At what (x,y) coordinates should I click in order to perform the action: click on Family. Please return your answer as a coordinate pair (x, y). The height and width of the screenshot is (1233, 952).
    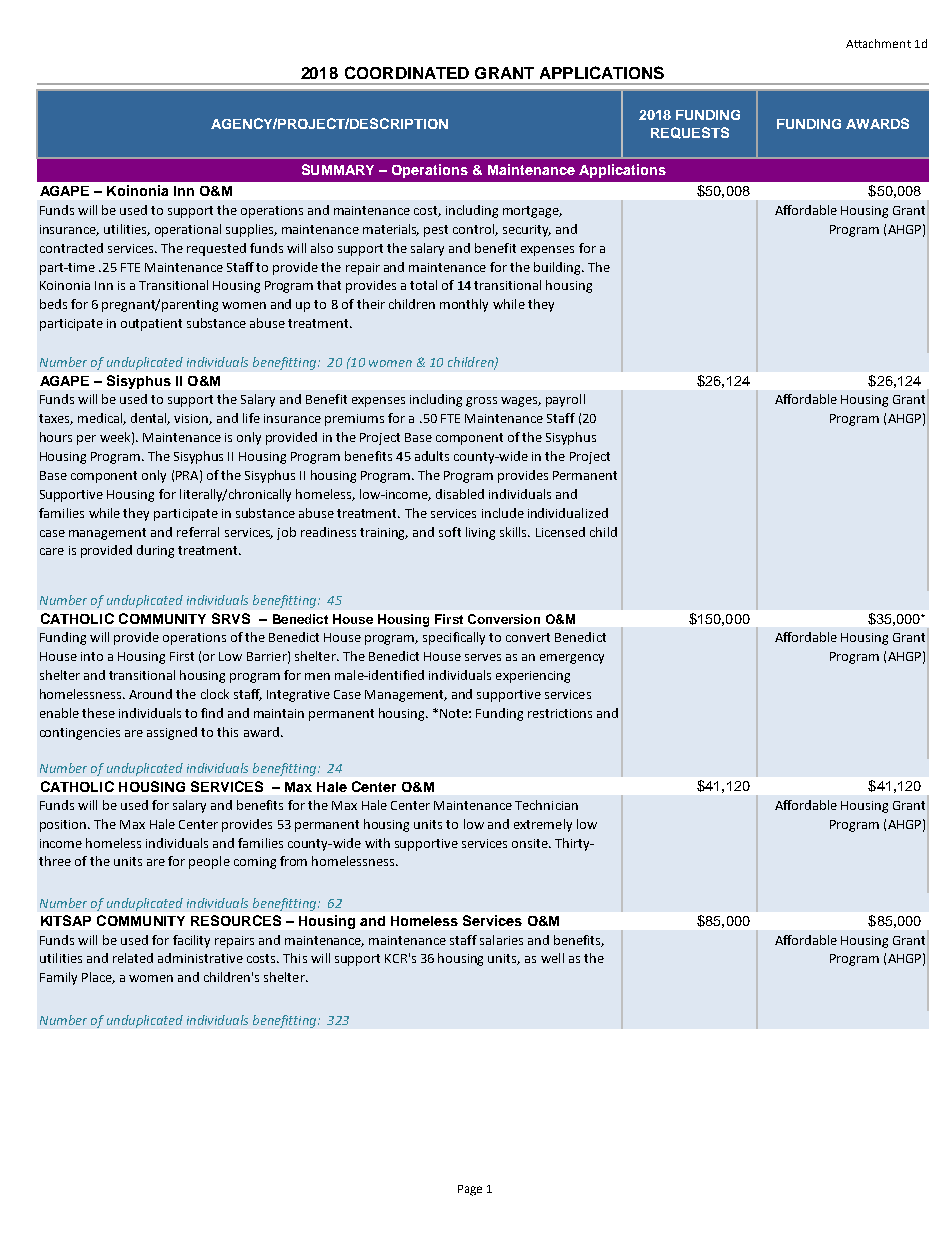
    Looking at the image, I should click on (58, 978).
